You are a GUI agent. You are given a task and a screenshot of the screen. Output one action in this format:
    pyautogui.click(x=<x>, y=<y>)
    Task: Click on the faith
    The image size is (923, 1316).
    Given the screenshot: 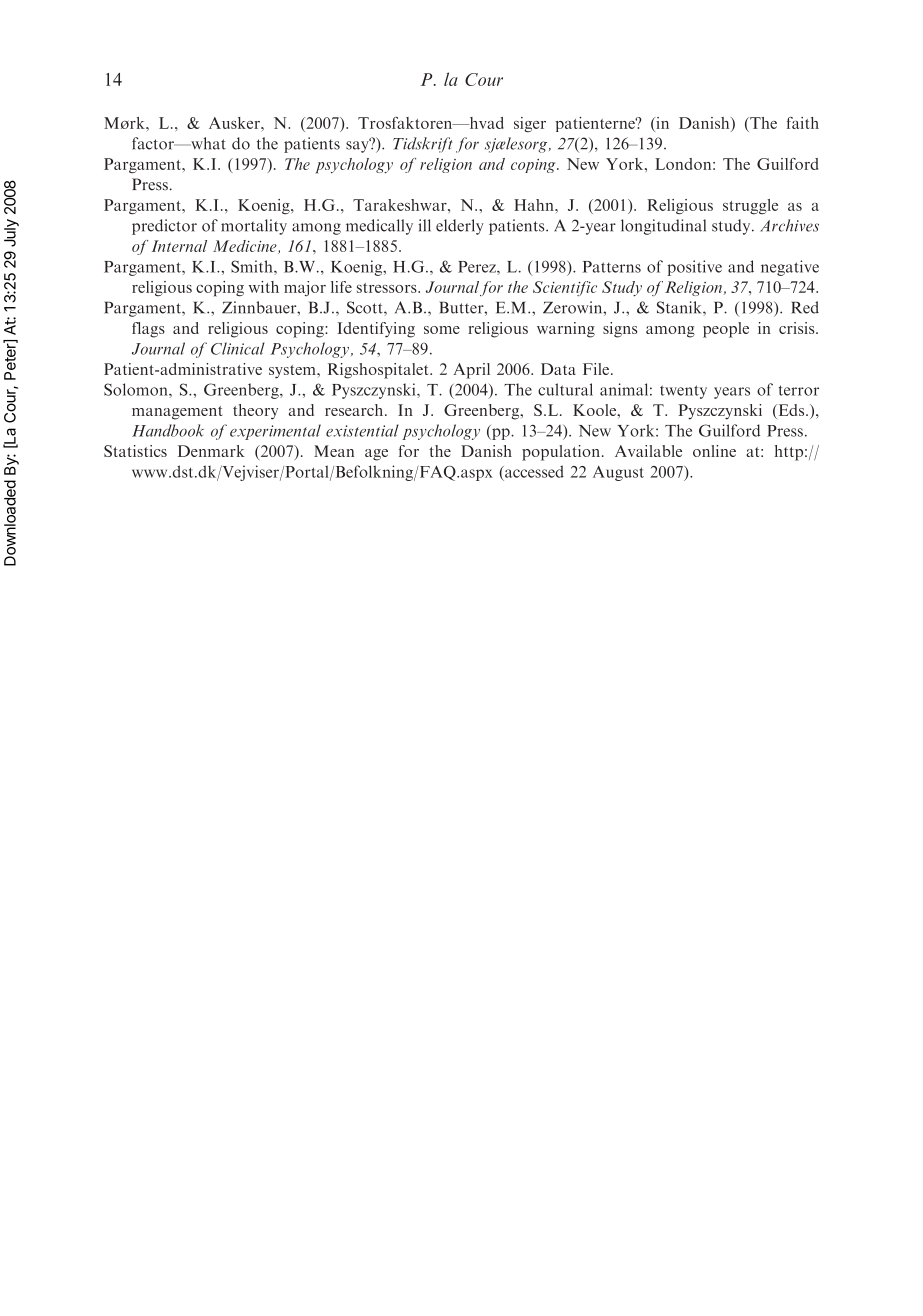 What is the action you would take?
    pyautogui.click(x=803, y=123)
